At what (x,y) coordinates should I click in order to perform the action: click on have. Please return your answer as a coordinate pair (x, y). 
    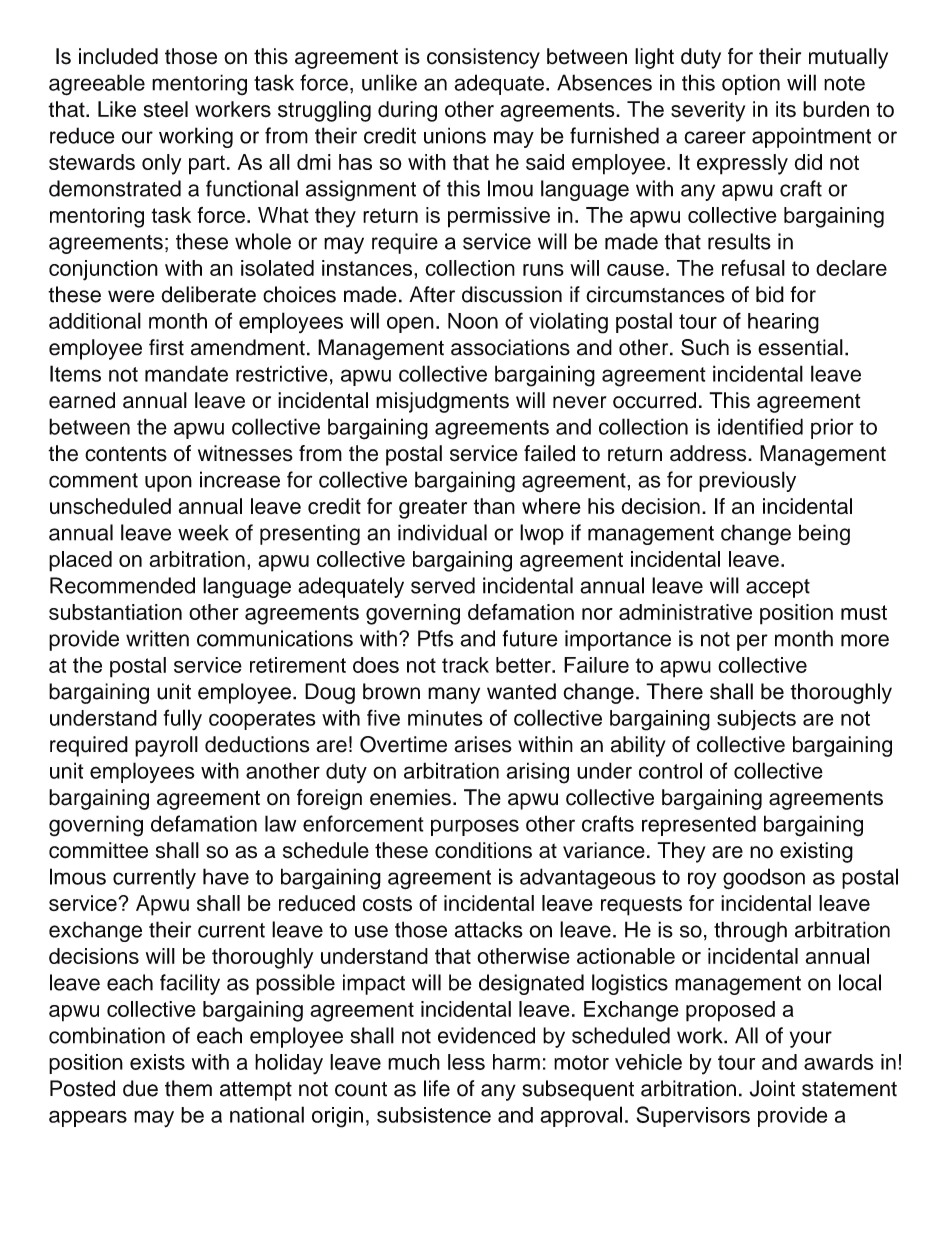
    Looking at the image, I should click on (226, 876).
